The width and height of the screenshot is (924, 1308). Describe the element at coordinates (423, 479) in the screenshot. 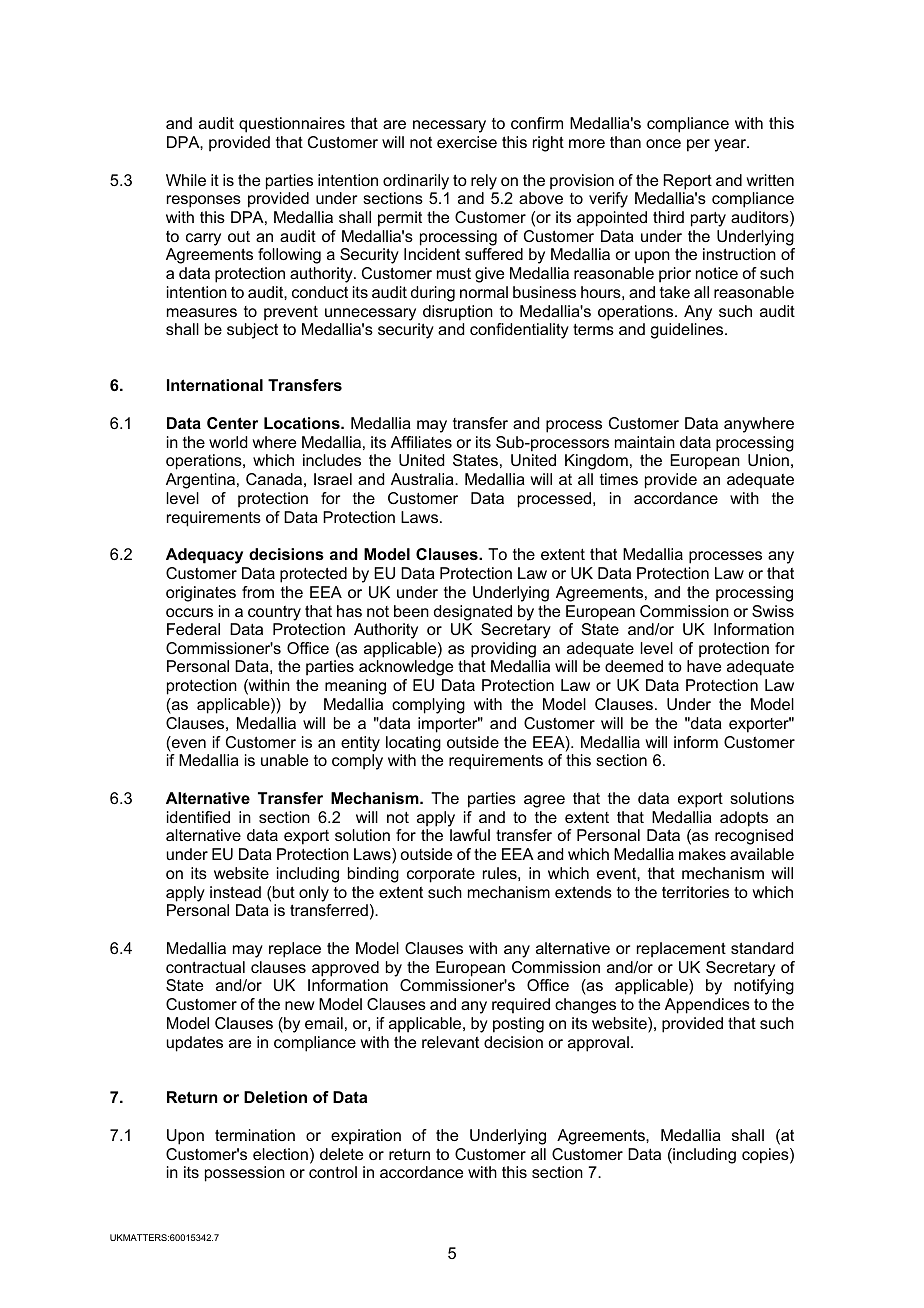

I see `Australia` at that location.
